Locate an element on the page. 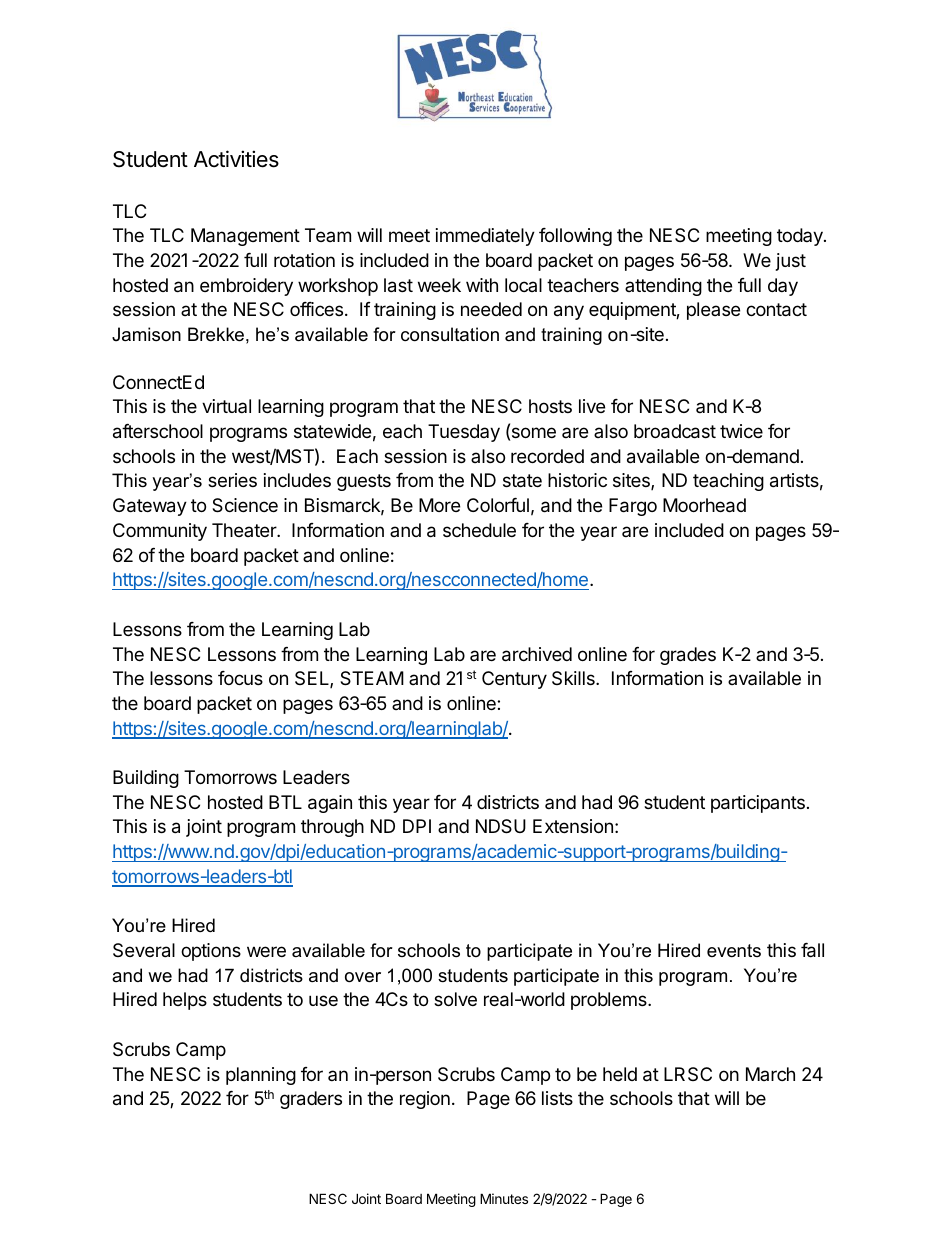  Minutes is located at coordinates (504, 1198).
